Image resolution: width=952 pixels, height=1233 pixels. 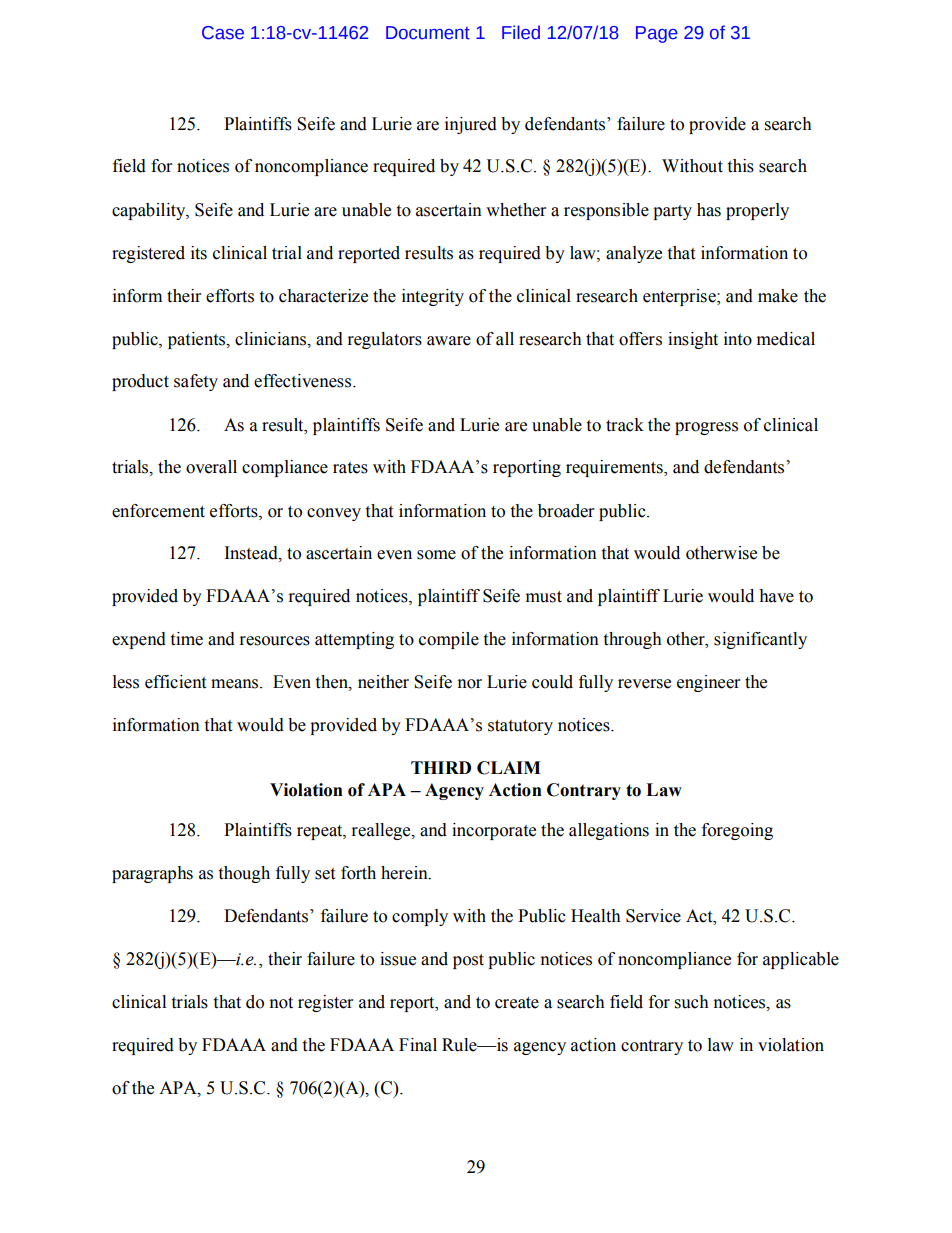 I want to click on enforcement, so click(x=158, y=511).
